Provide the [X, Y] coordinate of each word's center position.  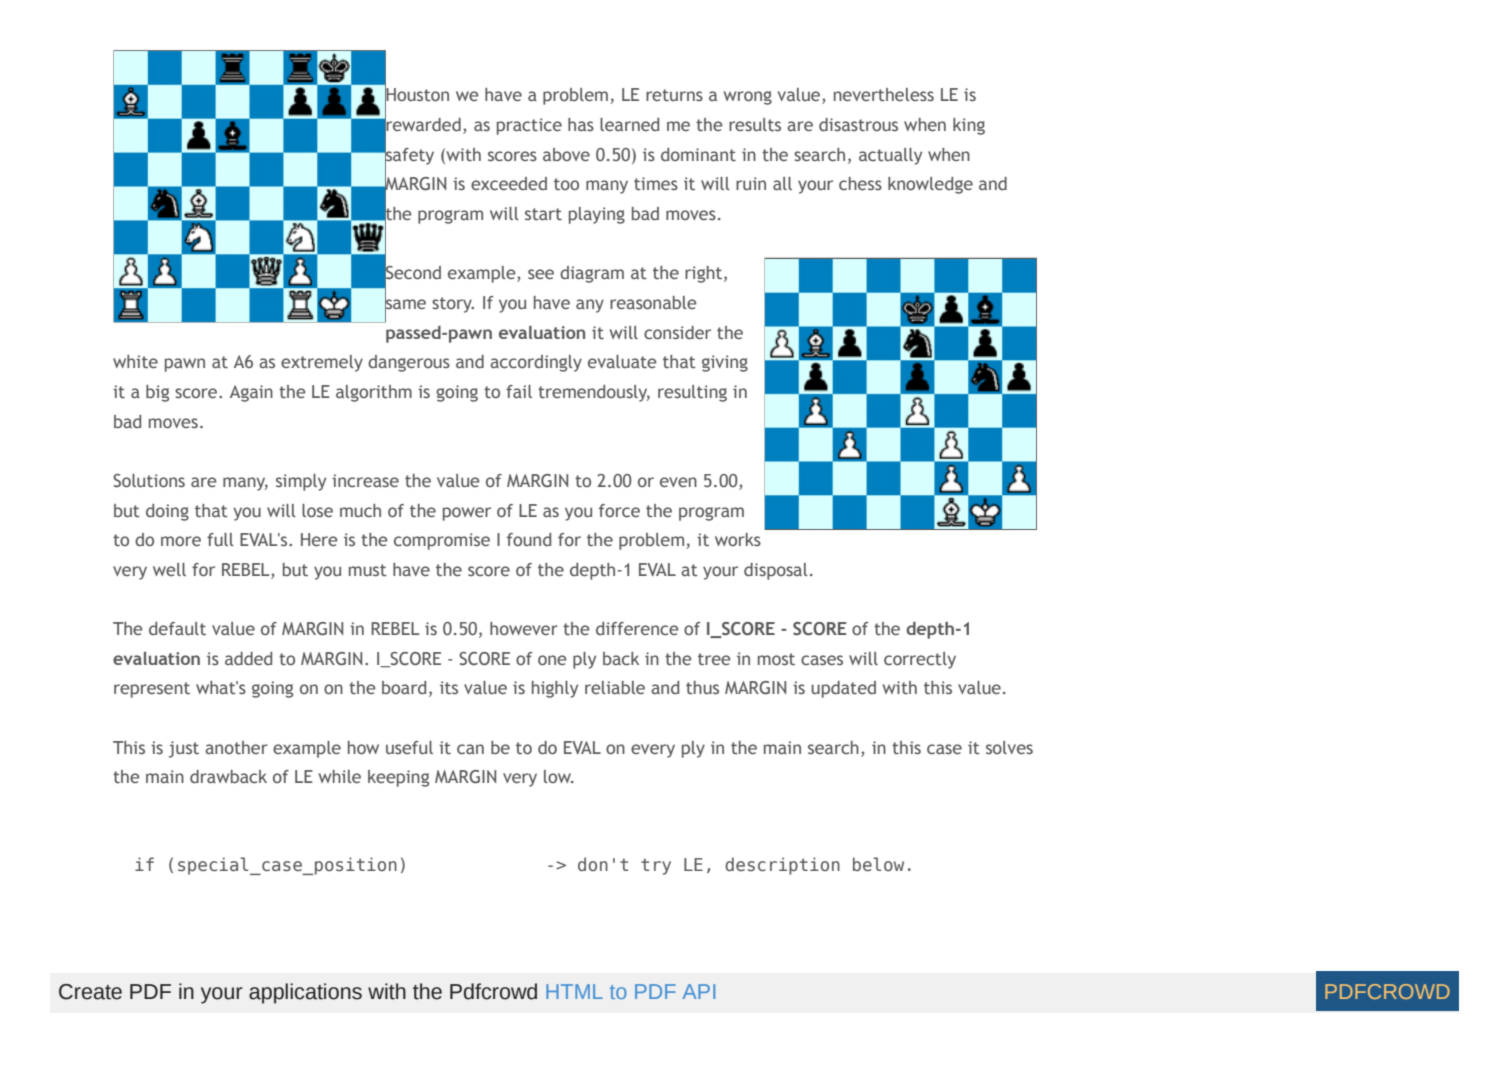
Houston [417, 95]
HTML [574, 991]
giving [725, 363]
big [157, 393]
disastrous [858, 125]
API [699, 991]
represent [152, 690]
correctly [920, 660]
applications [305, 993]
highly [555, 689]
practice [529, 126]
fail [519, 391]
